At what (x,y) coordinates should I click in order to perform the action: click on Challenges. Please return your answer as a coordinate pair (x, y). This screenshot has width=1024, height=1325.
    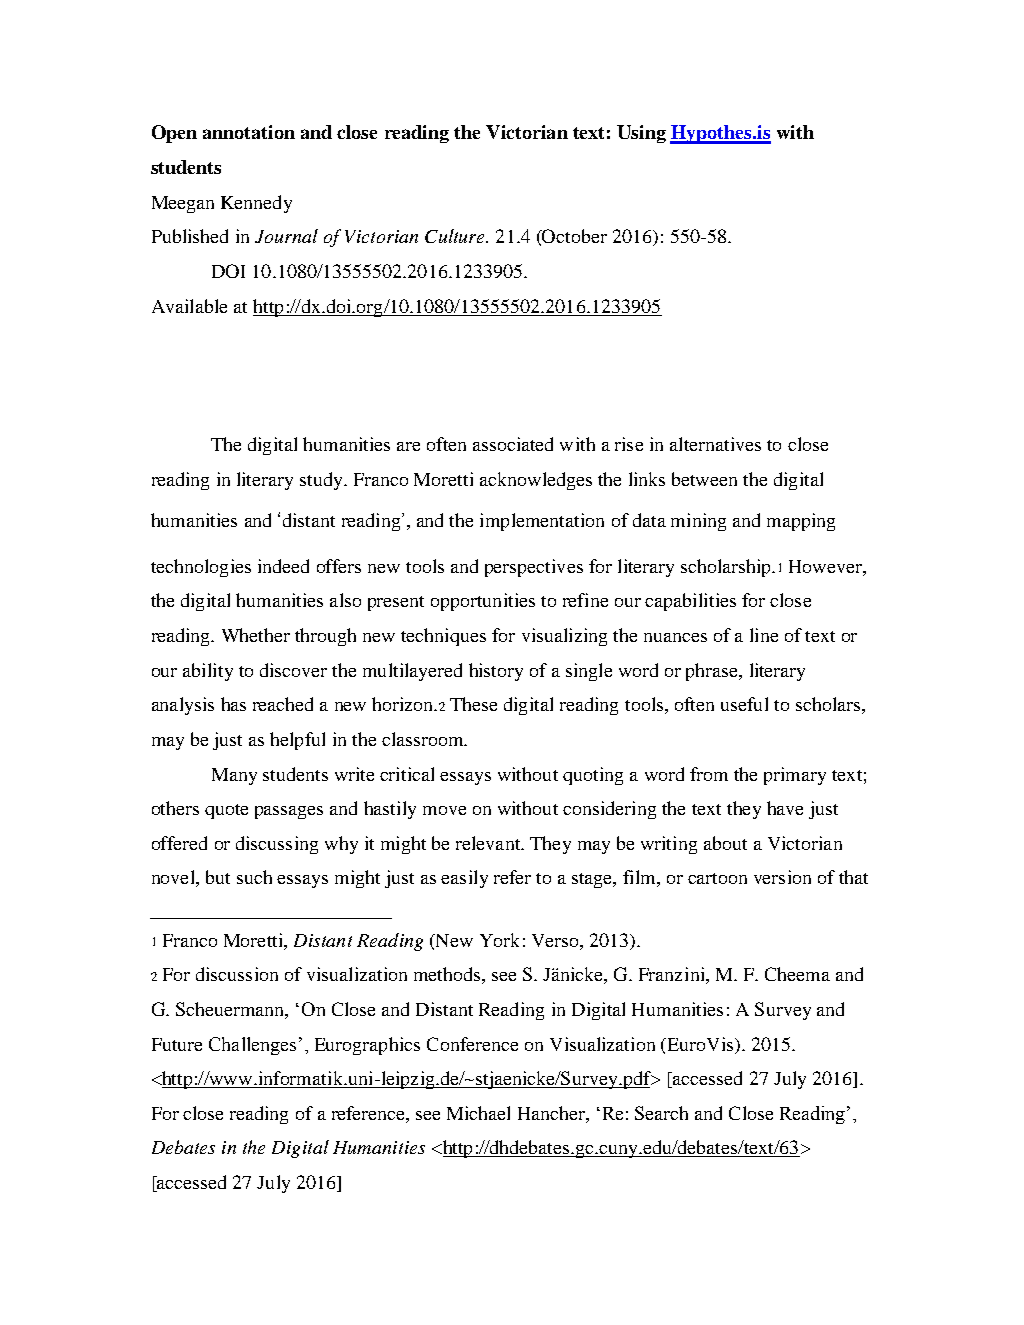
    Looking at the image, I should click on (252, 1046).
